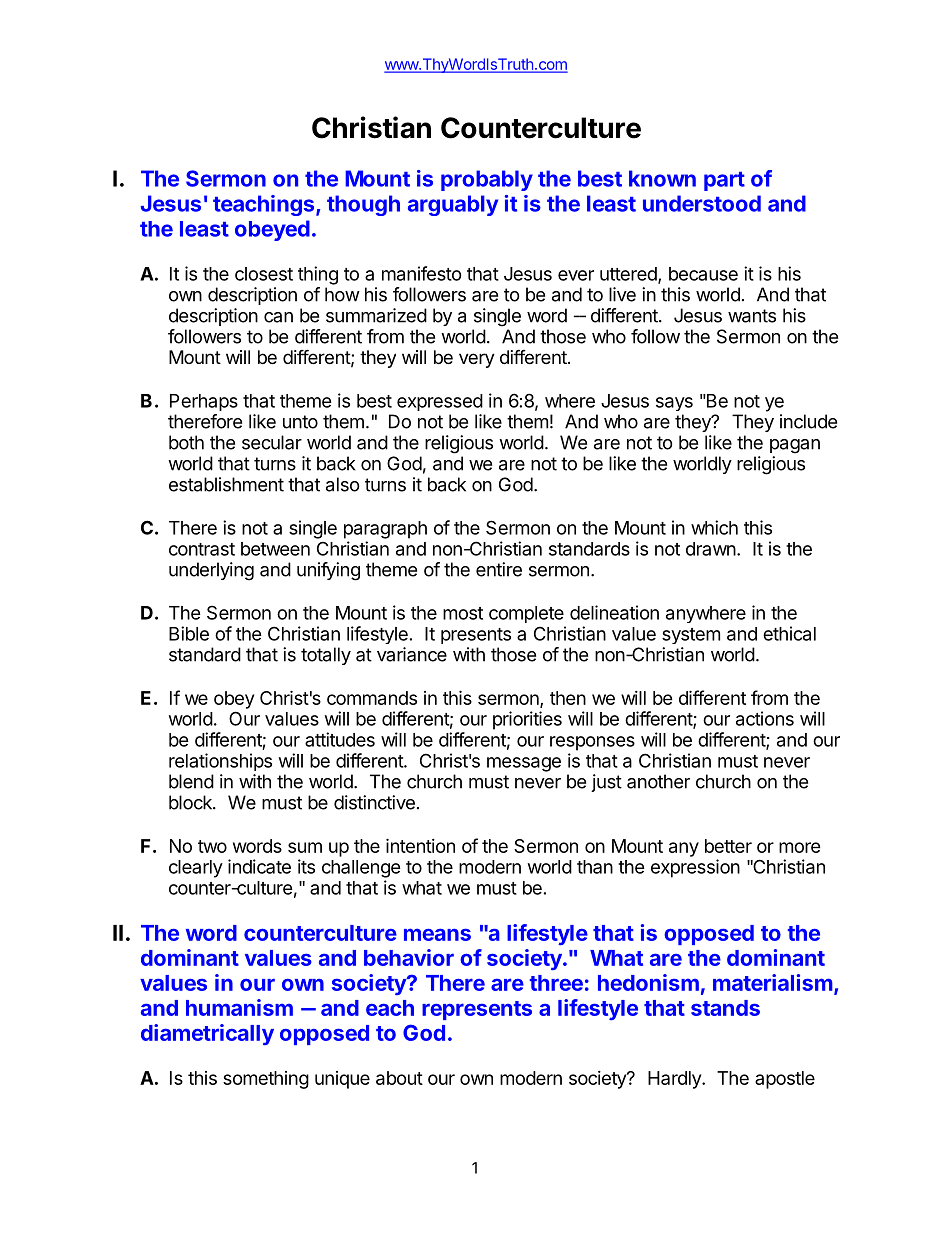 Image resolution: width=952 pixels, height=1233 pixels. Describe the element at coordinates (702, 203) in the screenshot. I see `understood` at that location.
